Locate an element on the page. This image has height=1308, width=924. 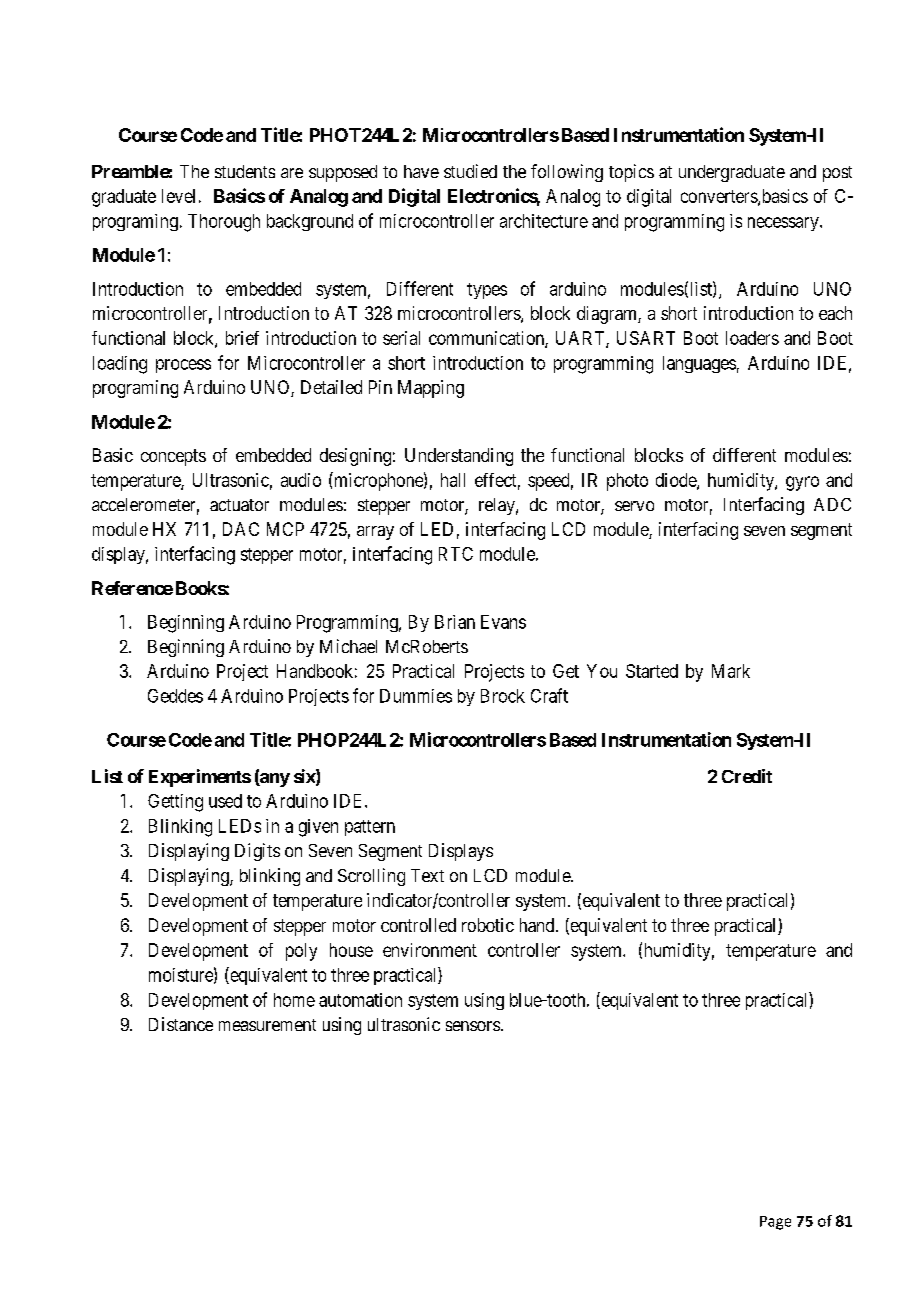
Brock is located at coordinates (503, 696).
